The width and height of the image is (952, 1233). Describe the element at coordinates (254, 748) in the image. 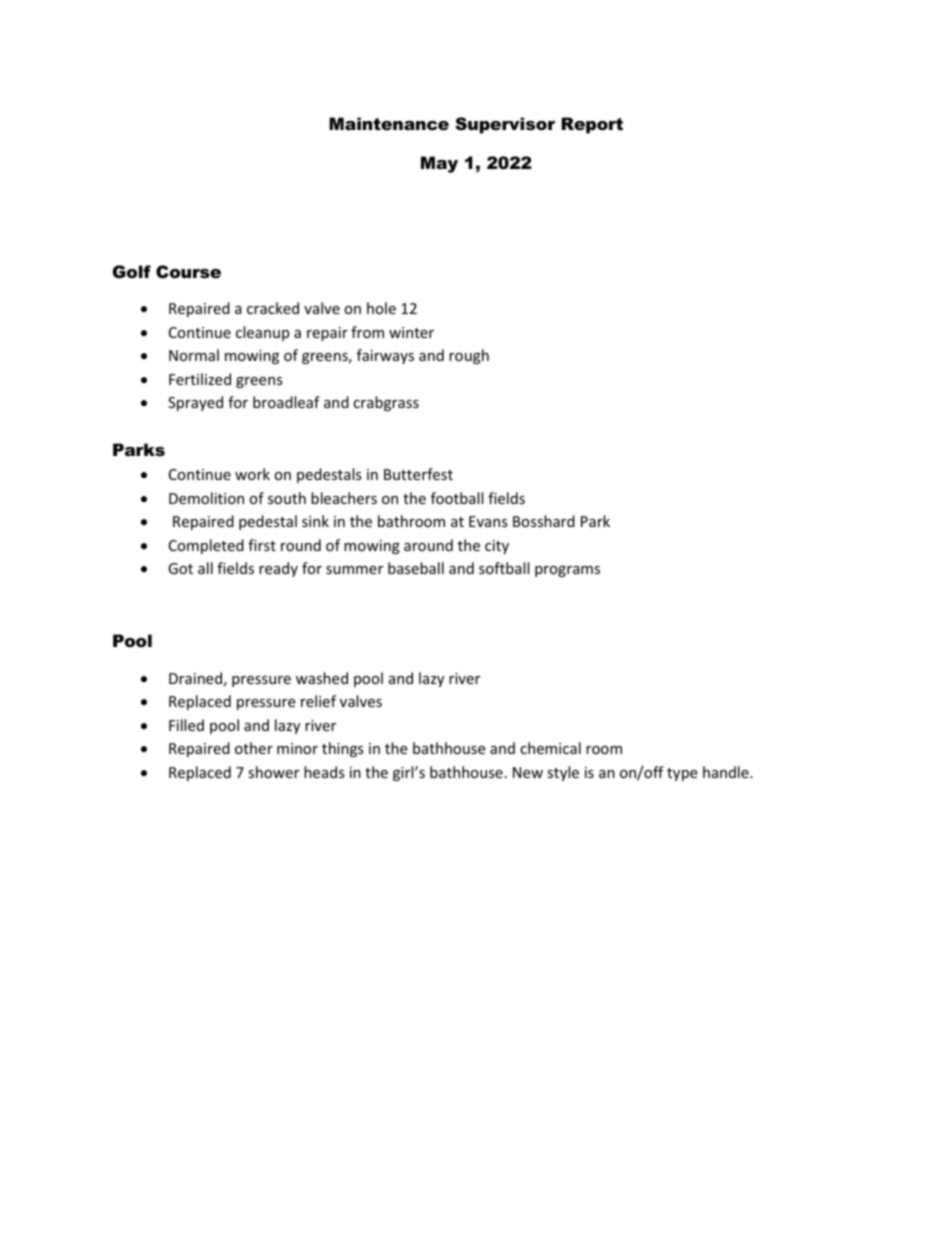

I see `other` at that location.
